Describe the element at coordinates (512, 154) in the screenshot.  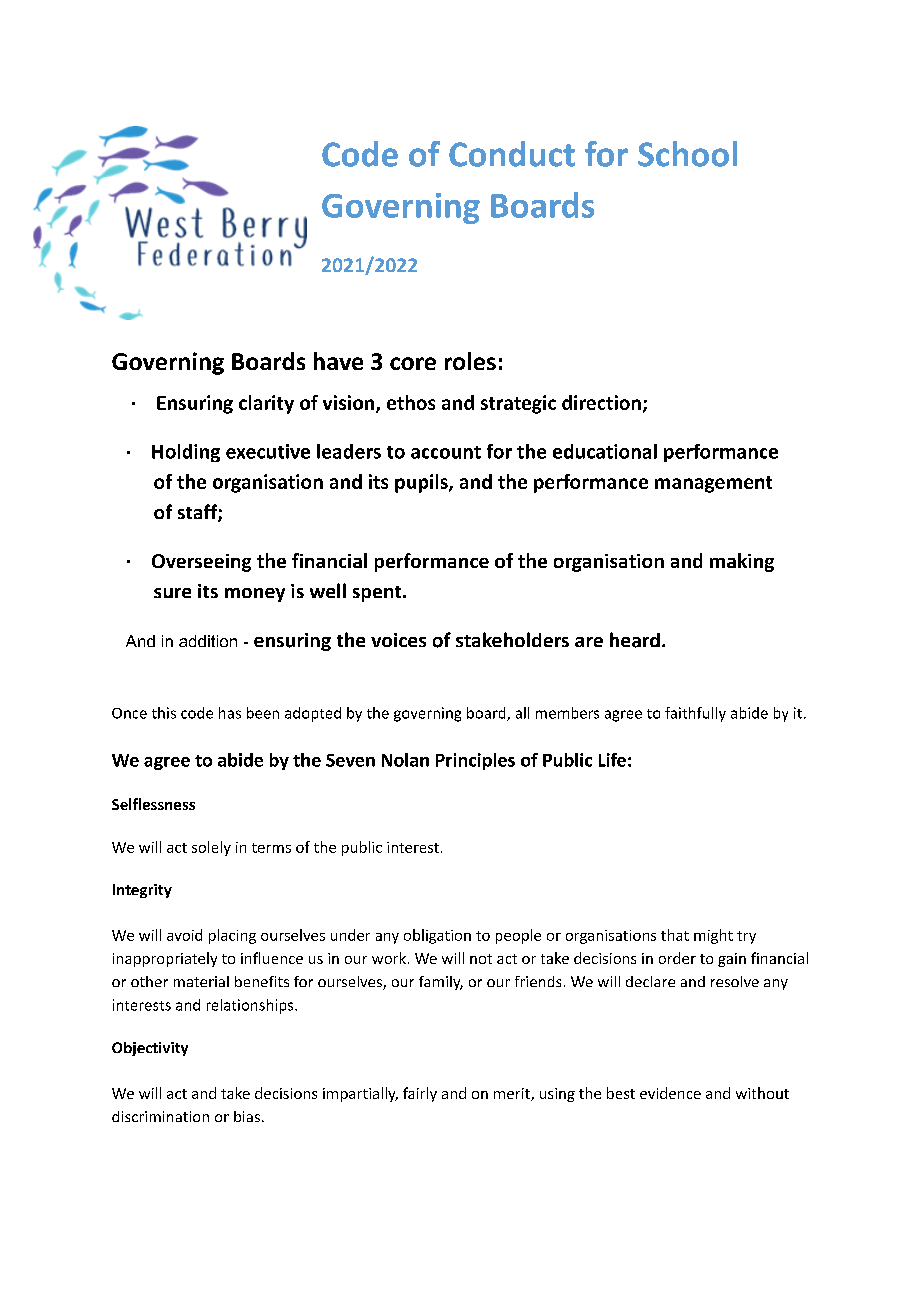
I see `Conduct` at that location.
